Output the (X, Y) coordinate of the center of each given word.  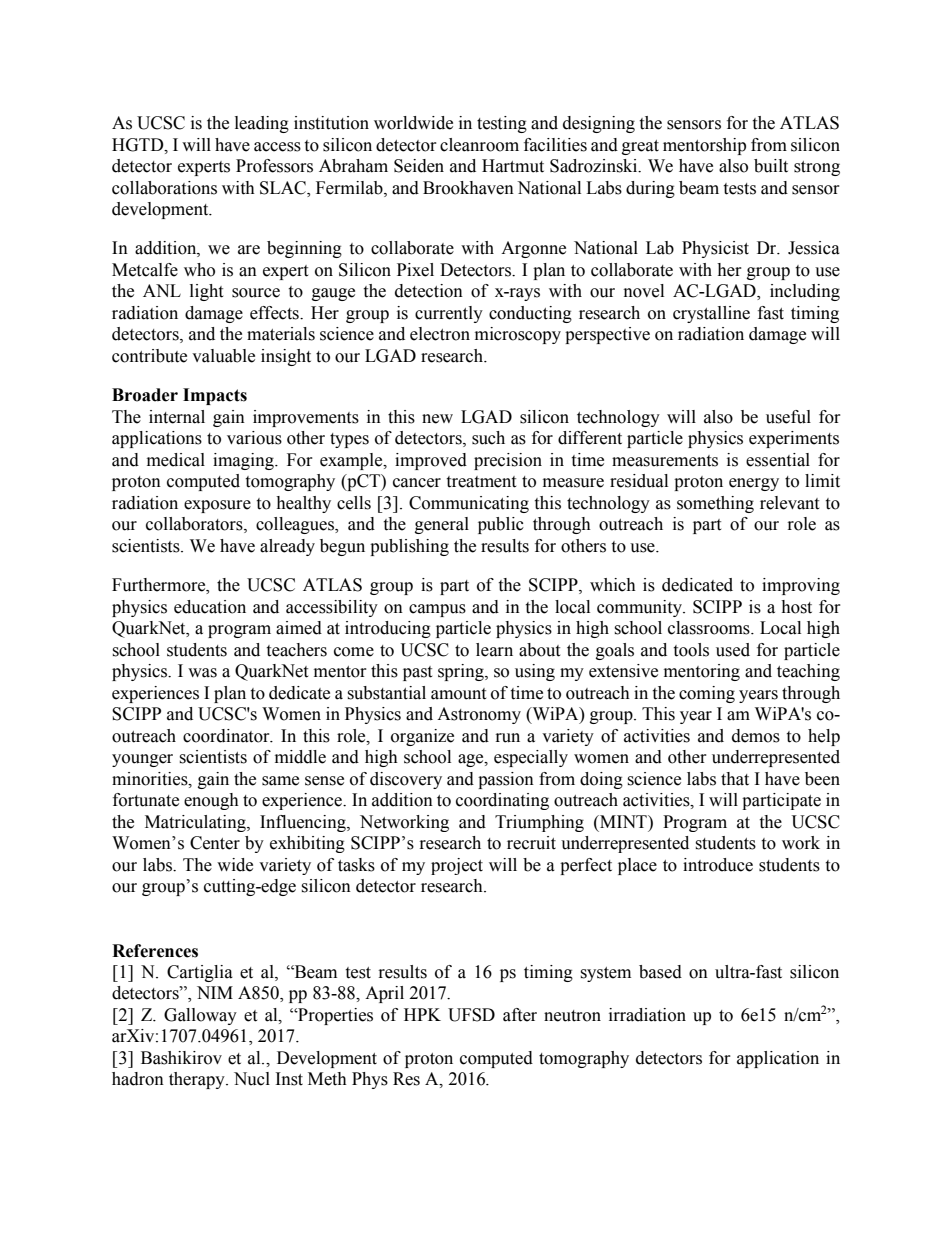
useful (788, 417)
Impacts (215, 396)
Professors (274, 166)
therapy (198, 1080)
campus (437, 610)
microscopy (518, 335)
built (771, 166)
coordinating (502, 801)
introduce (718, 865)
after (520, 1015)
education (210, 607)
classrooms (710, 628)
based (660, 972)
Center (215, 843)
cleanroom (479, 145)
